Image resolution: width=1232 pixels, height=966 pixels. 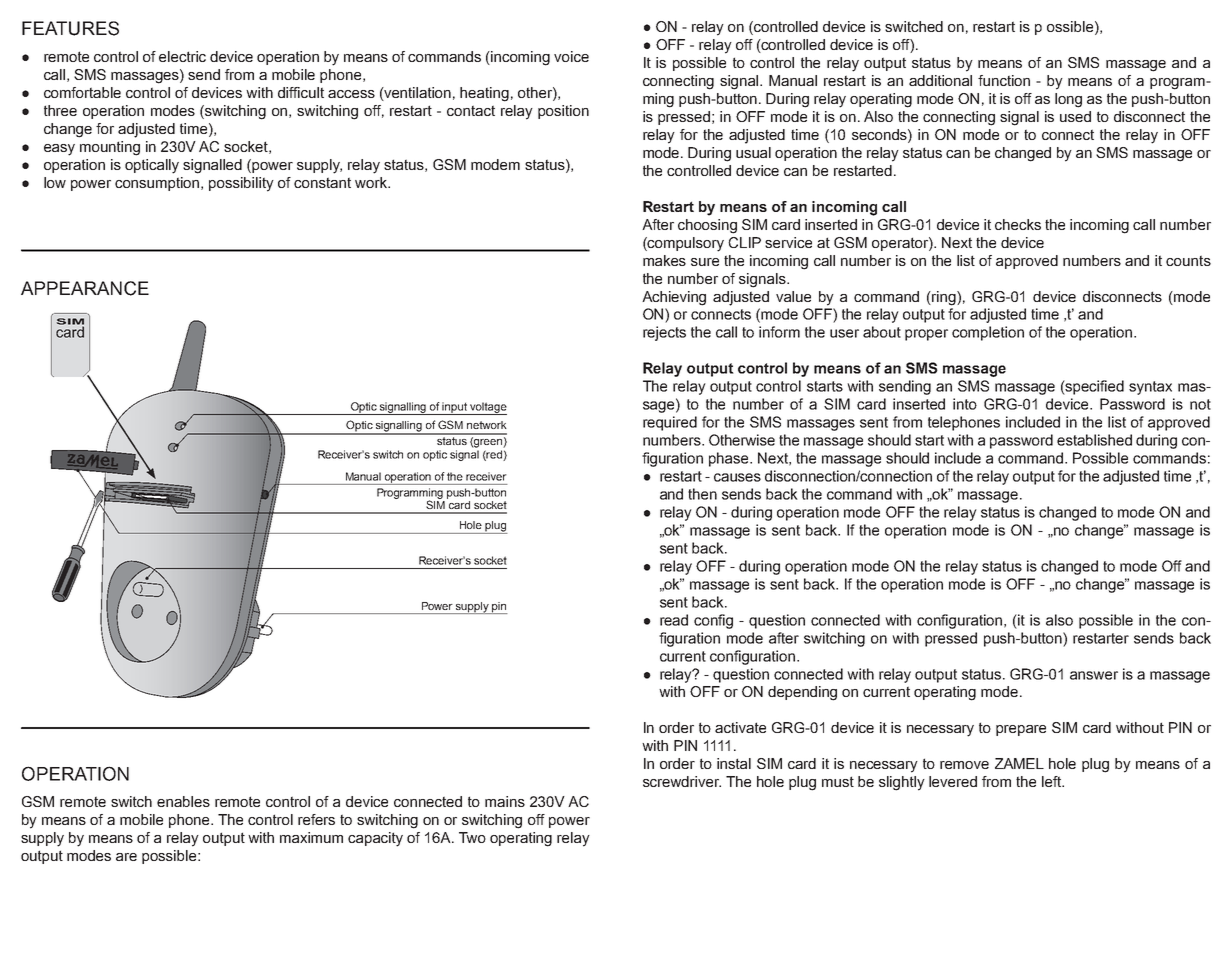 What do you see at coordinates (571, 56) in the page?
I see `voice` at bounding box center [571, 56].
